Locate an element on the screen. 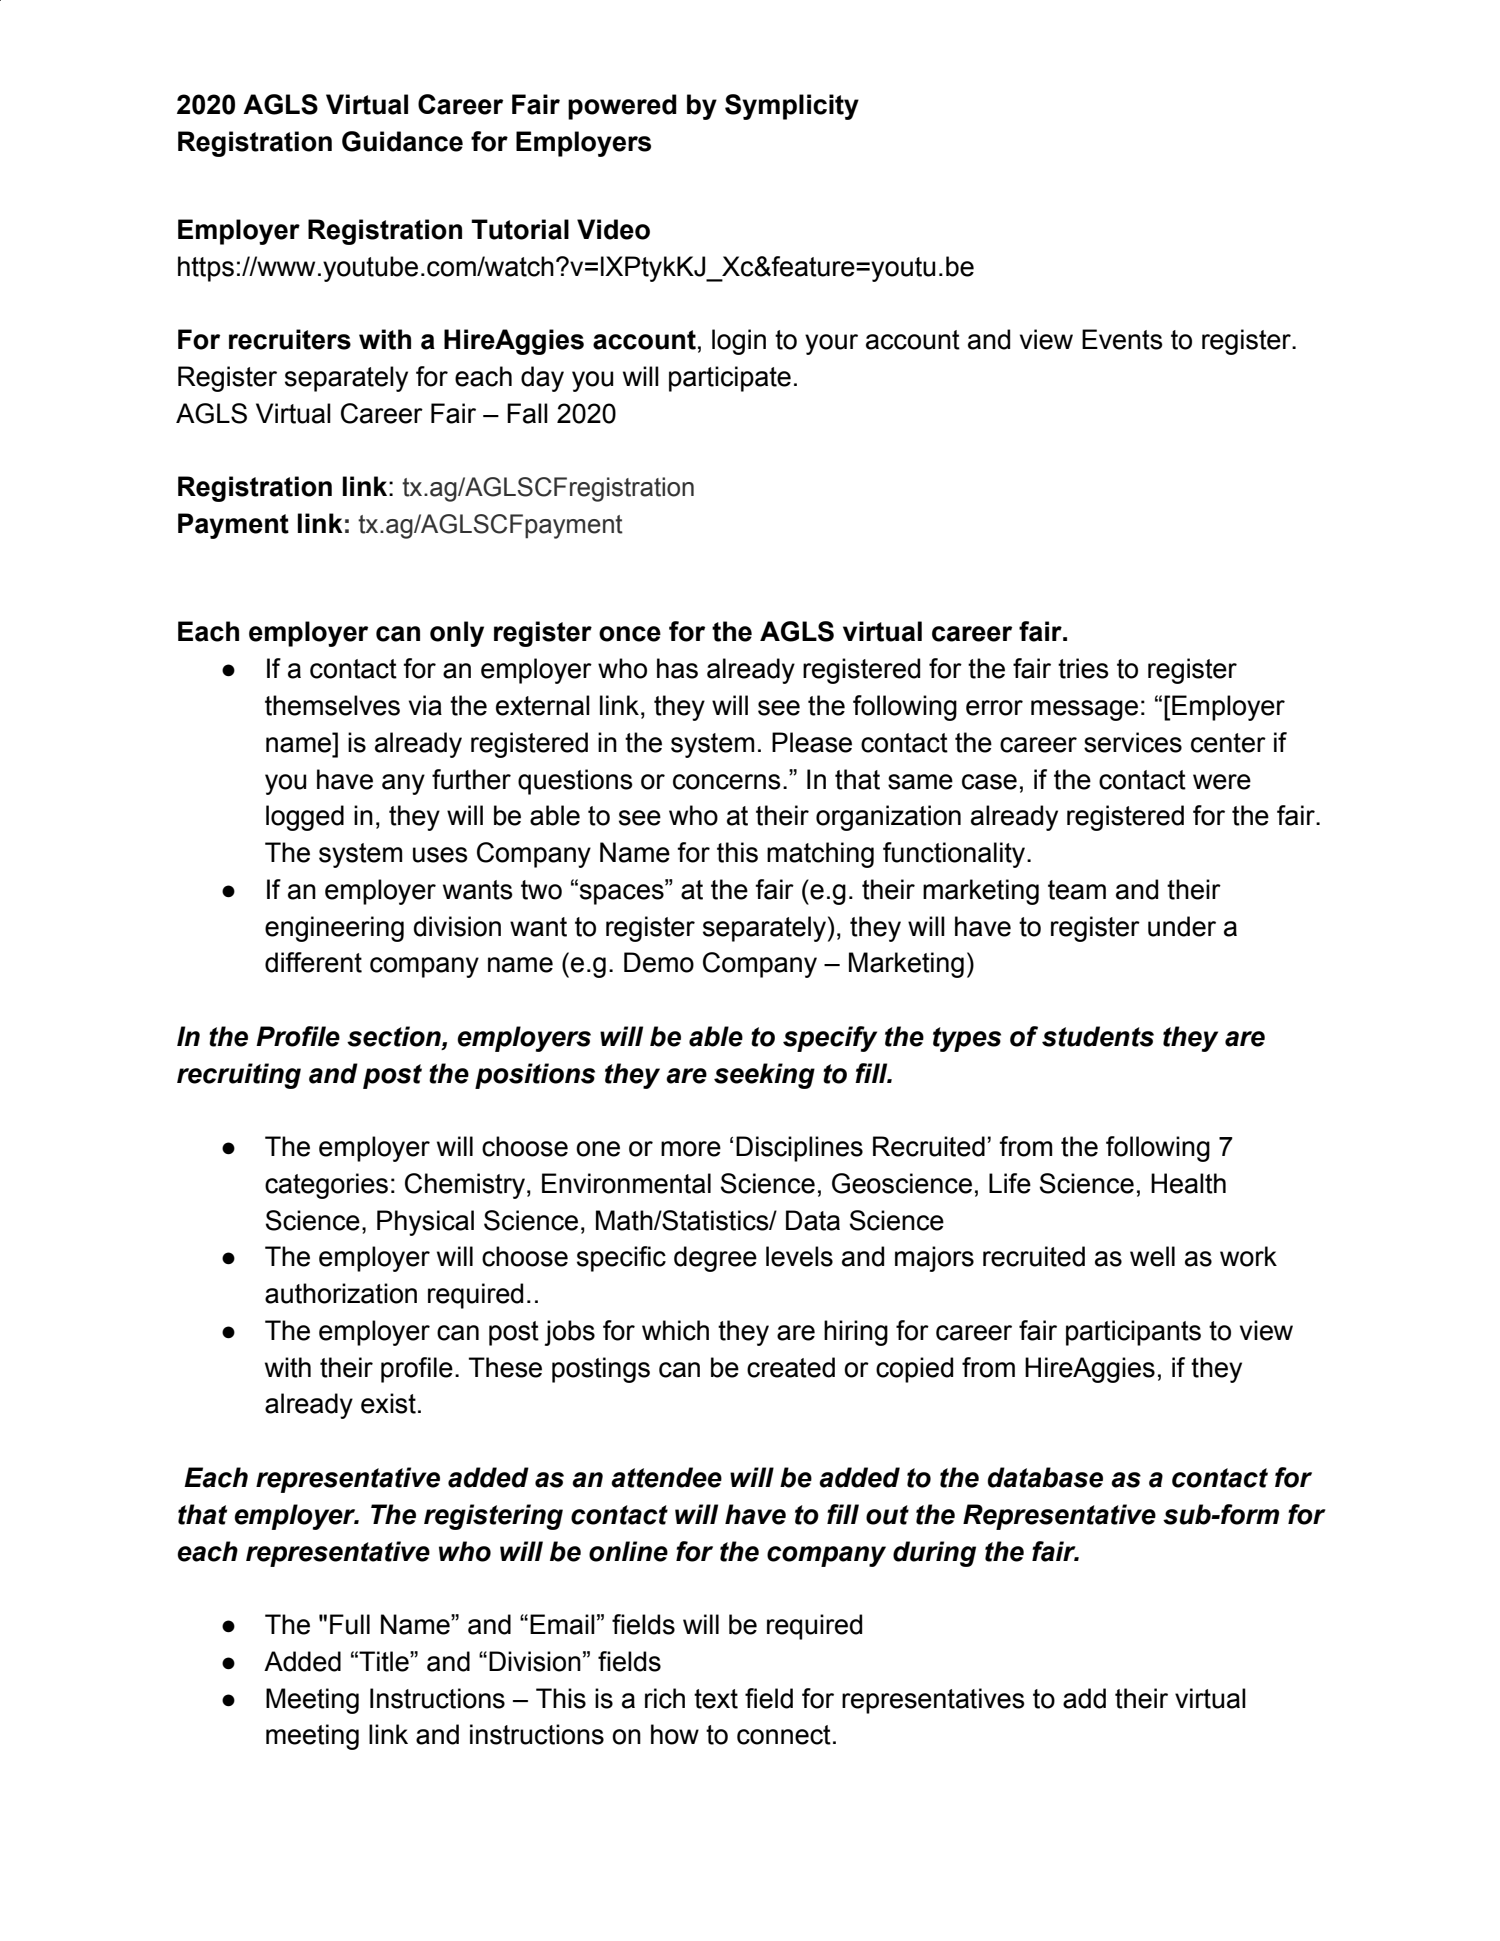 The height and width of the screenshot is (1941, 1500). under is located at coordinates (1182, 926).
